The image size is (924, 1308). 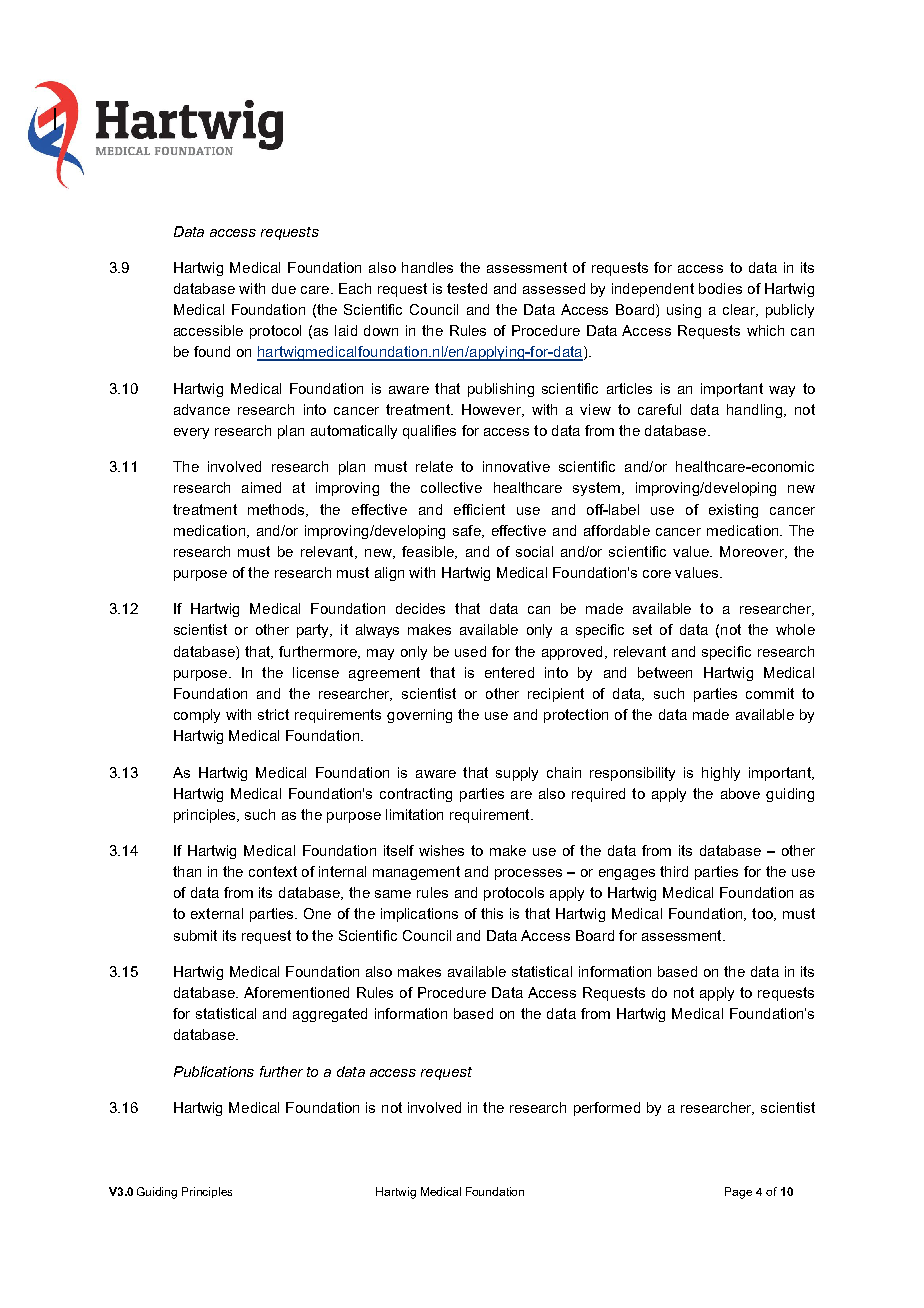 What do you see at coordinates (528, 874) in the page?
I see `processes` at bounding box center [528, 874].
